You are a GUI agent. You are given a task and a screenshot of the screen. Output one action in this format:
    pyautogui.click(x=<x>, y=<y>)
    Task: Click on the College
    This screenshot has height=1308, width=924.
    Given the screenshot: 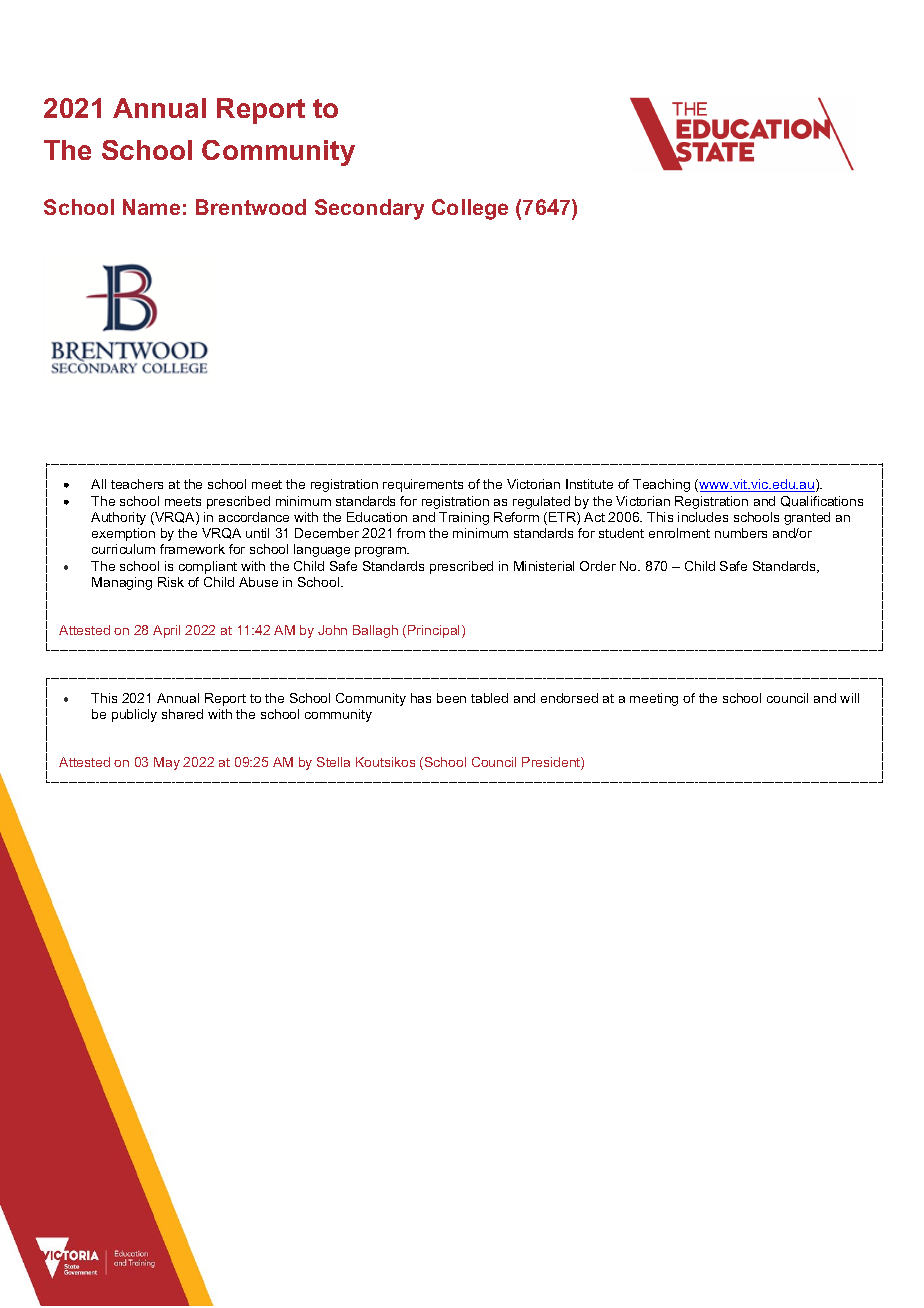 What is the action you would take?
    pyautogui.click(x=470, y=209)
